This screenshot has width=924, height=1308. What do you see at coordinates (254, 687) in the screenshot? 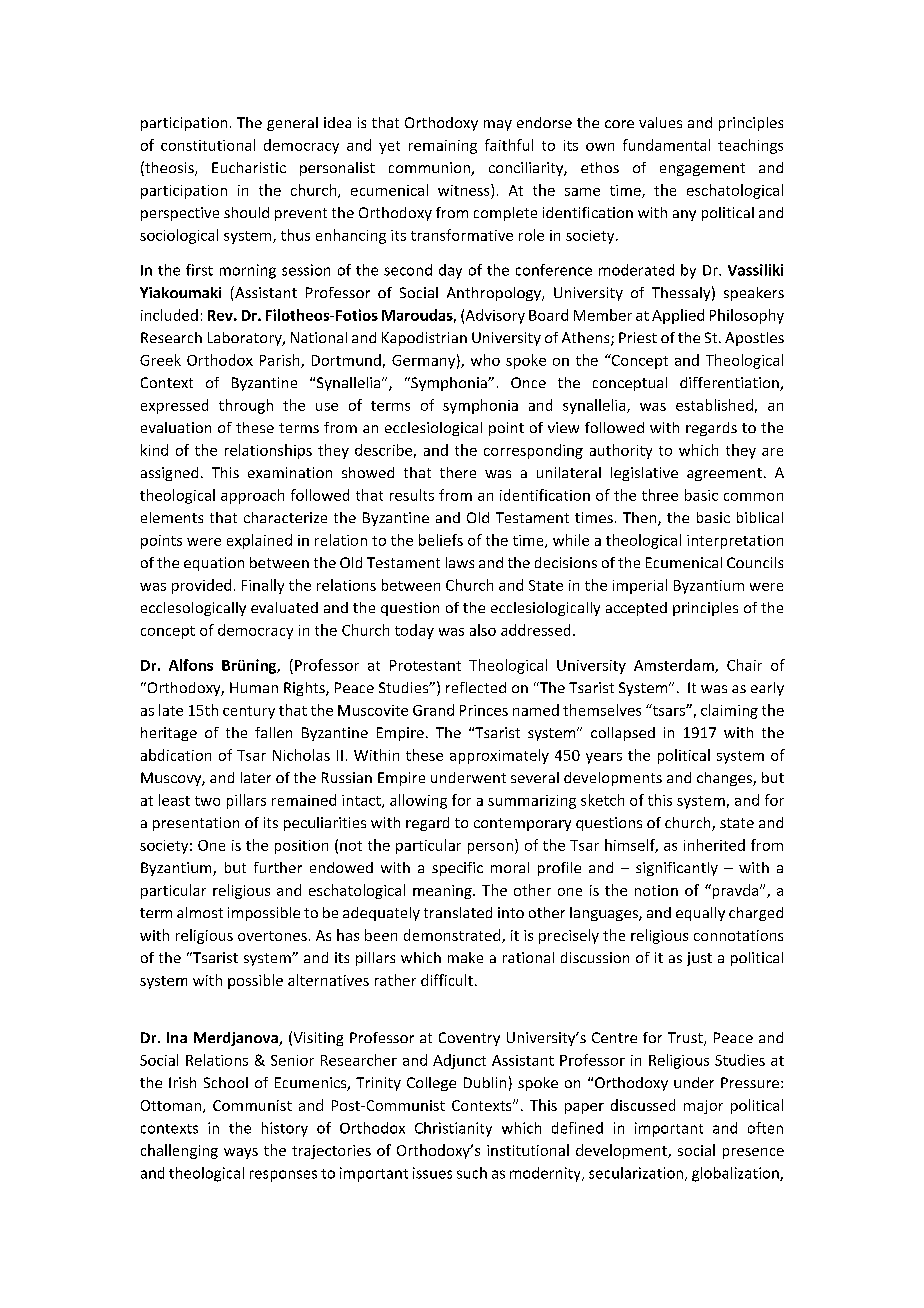
I see `Human` at bounding box center [254, 687].
